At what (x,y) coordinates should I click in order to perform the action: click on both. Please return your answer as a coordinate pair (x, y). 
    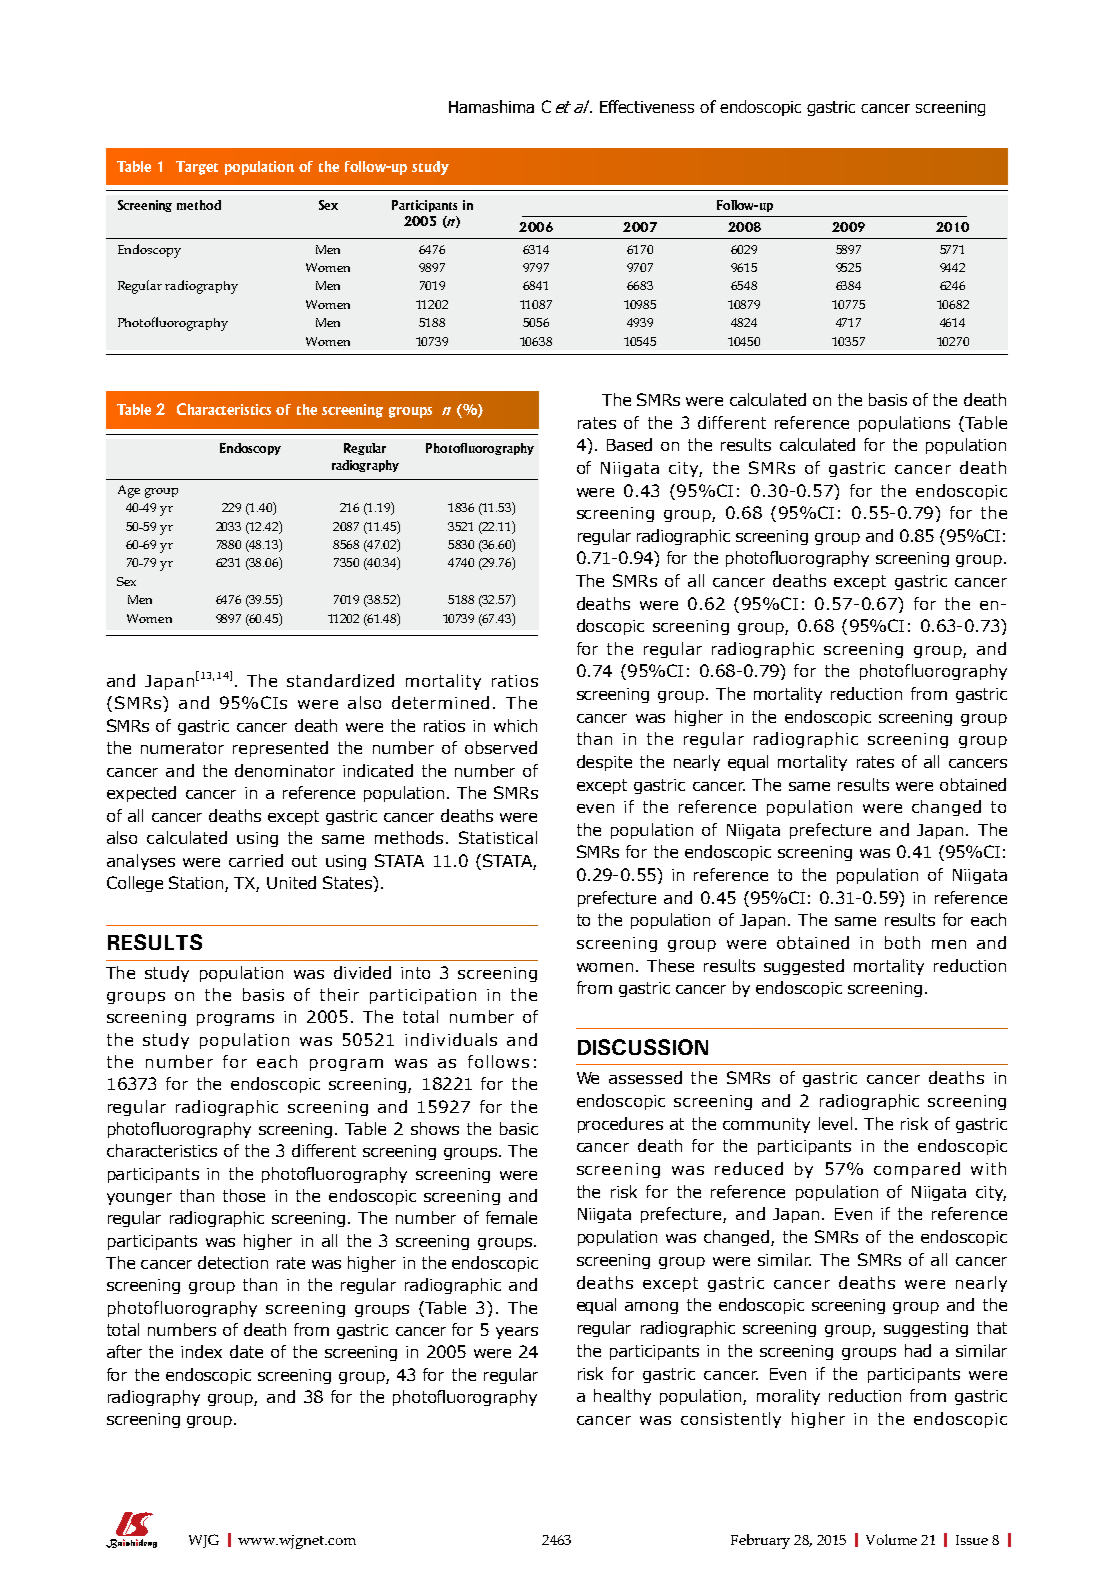
    Looking at the image, I should click on (902, 942).
